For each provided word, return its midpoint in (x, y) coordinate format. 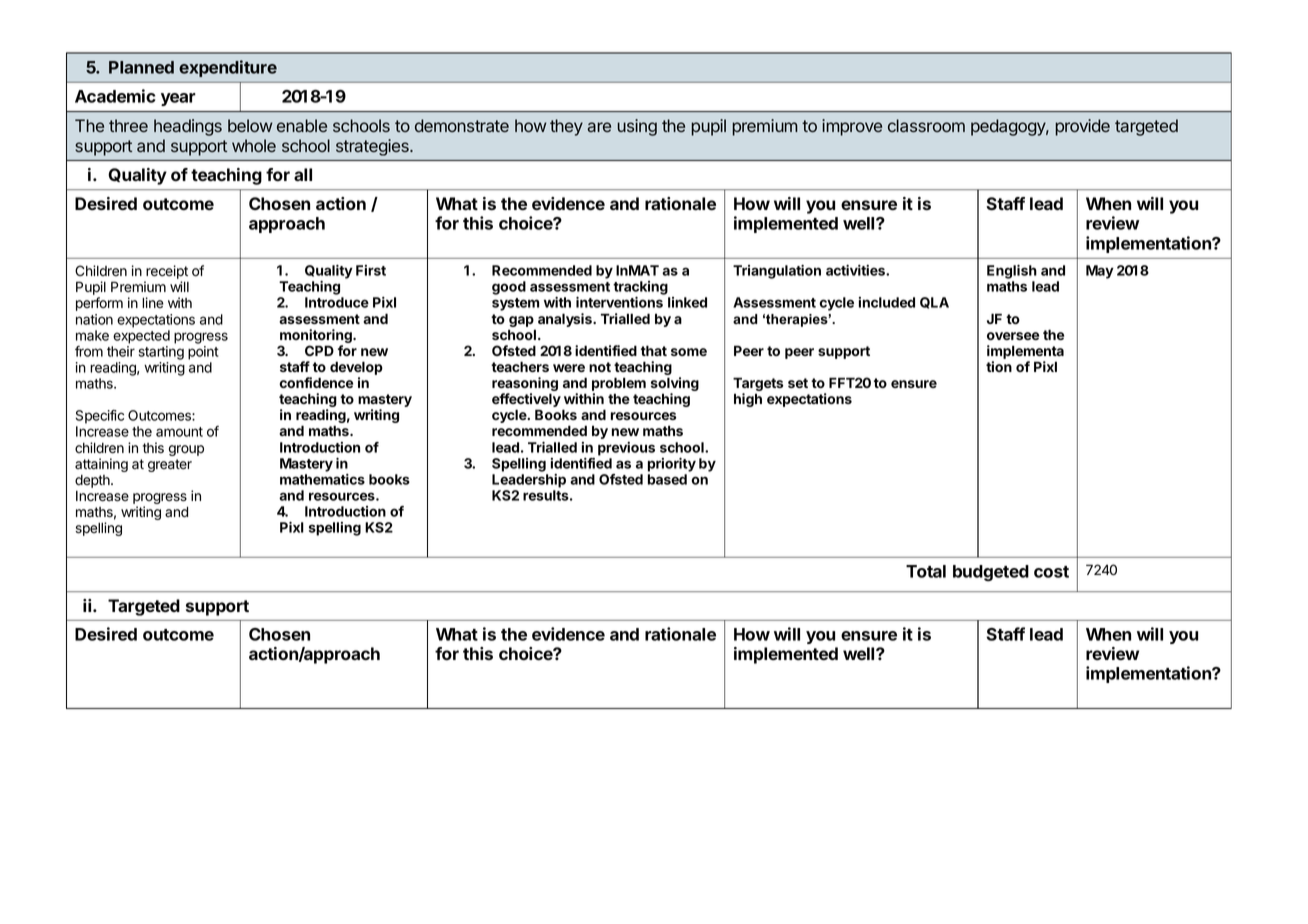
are (599, 127)
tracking (640, 288)
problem (619, 385)
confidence (316, 382)
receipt (166, 273)
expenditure (228, 68)
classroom (926, 126)
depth (93, 481)
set (798, 383)
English (1012, 272)
